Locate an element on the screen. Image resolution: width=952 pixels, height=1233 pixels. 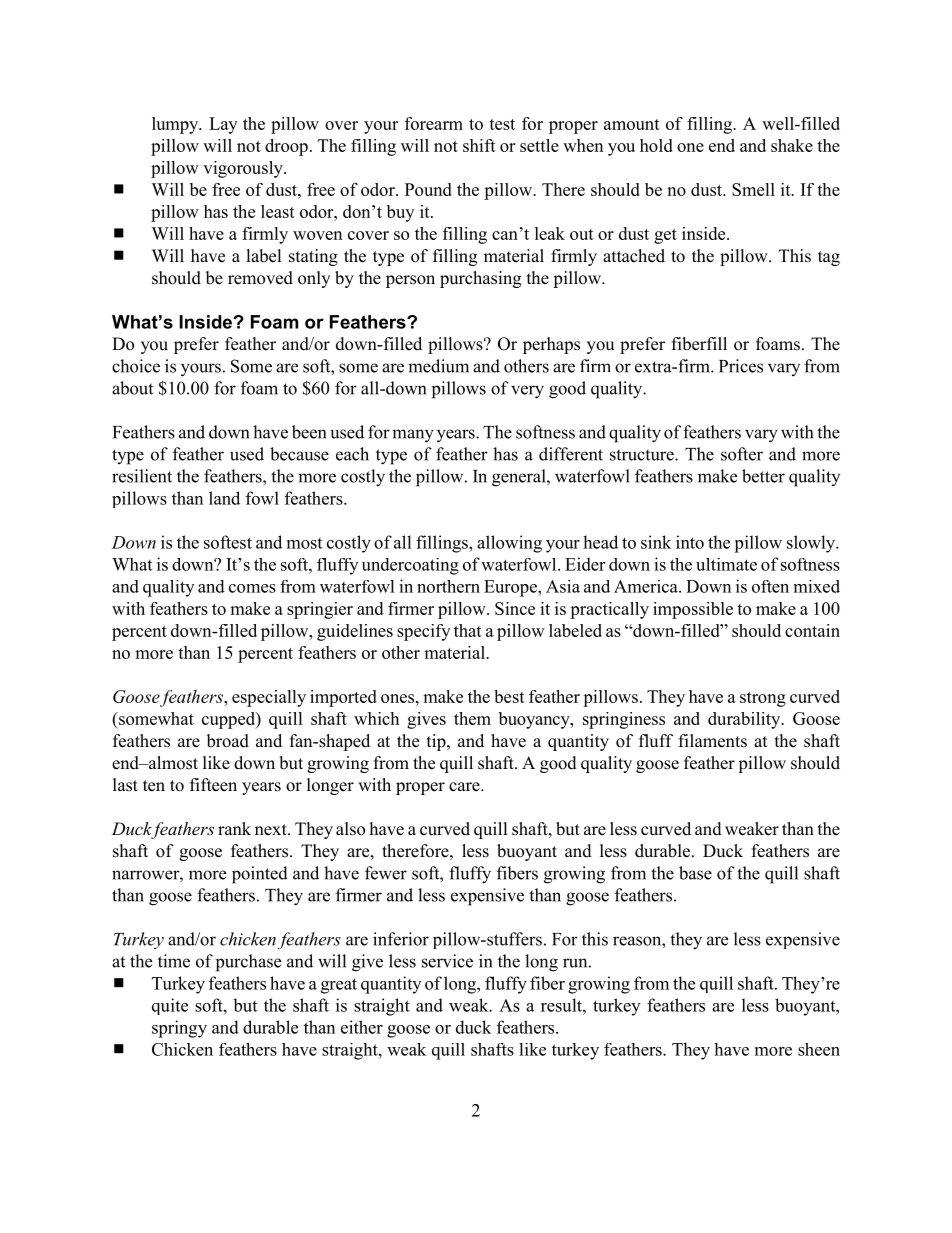
often is located at coordinates (770, 586).
